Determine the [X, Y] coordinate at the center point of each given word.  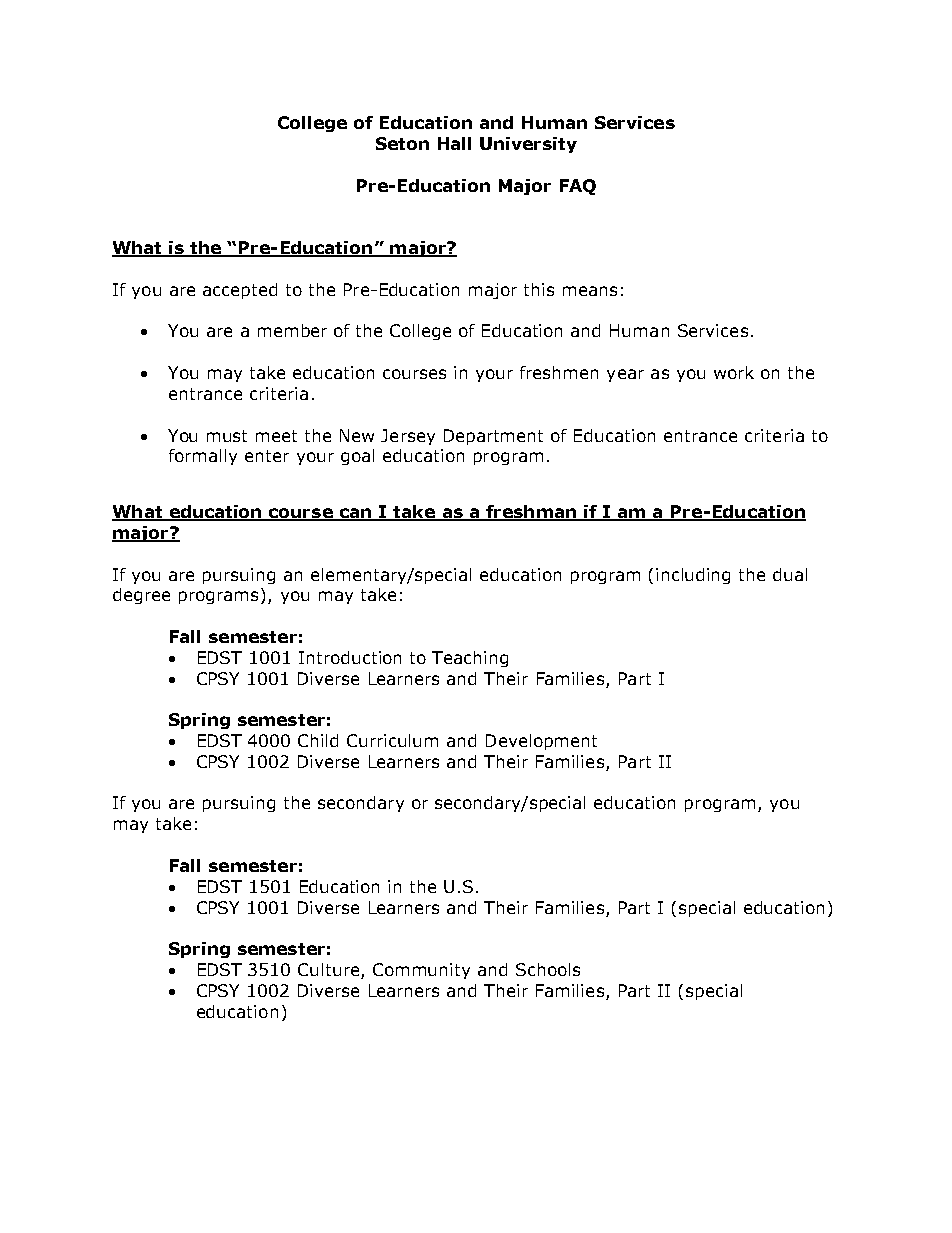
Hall [454, 143]
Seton [402, 143]
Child [318, 740]
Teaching [470, 659]
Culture [330, 971]
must [227, 436]
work [734, 372]
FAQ [578, 187]
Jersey [408, 437]
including [693, 576]
